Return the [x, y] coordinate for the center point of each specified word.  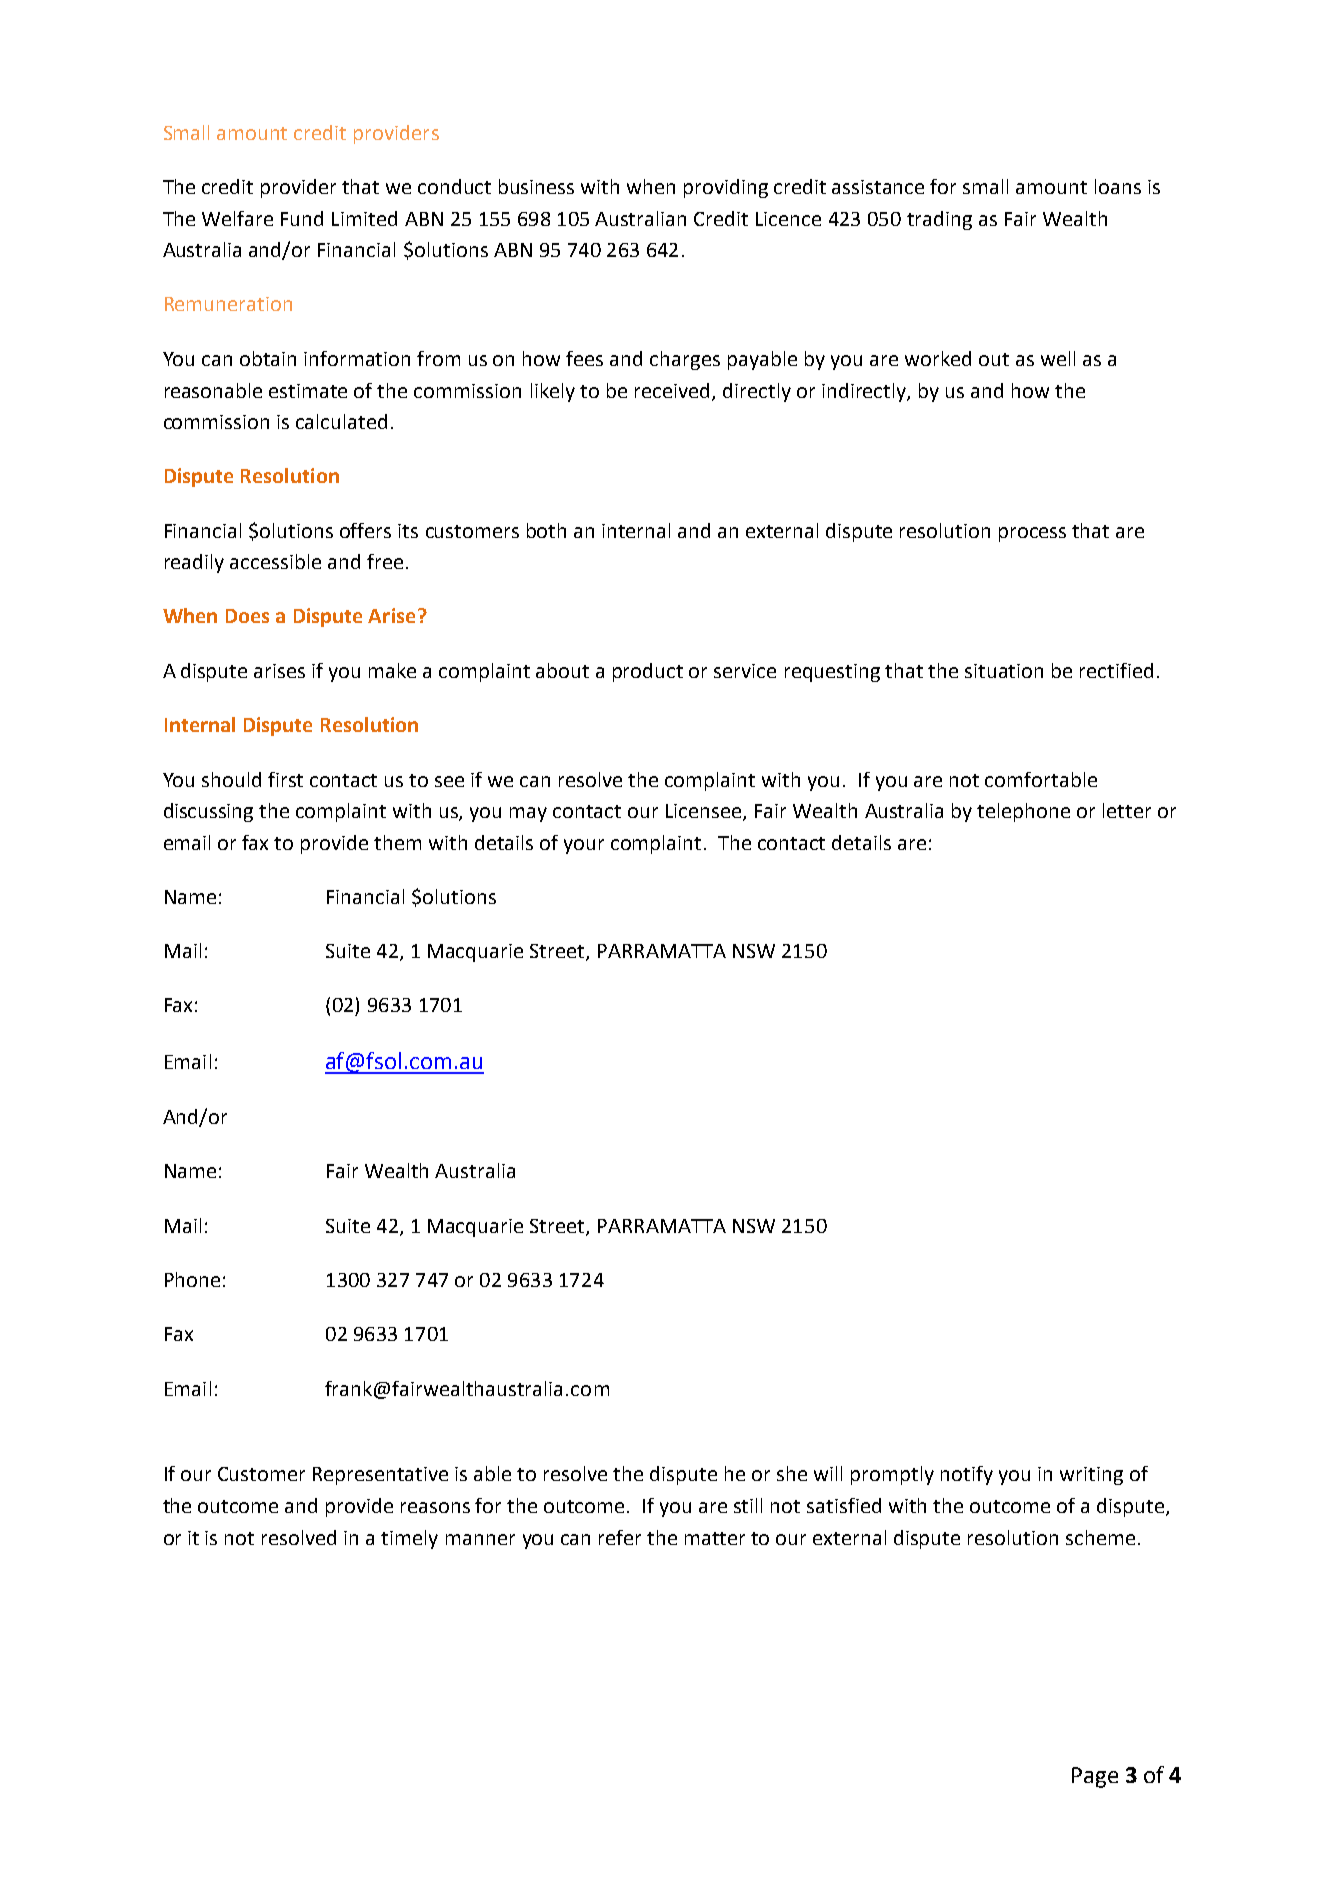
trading [939, 220]
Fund [302, 218]
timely [409, 1539]
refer [620, 1537]
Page [1095, 1777]
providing [726, 188]
